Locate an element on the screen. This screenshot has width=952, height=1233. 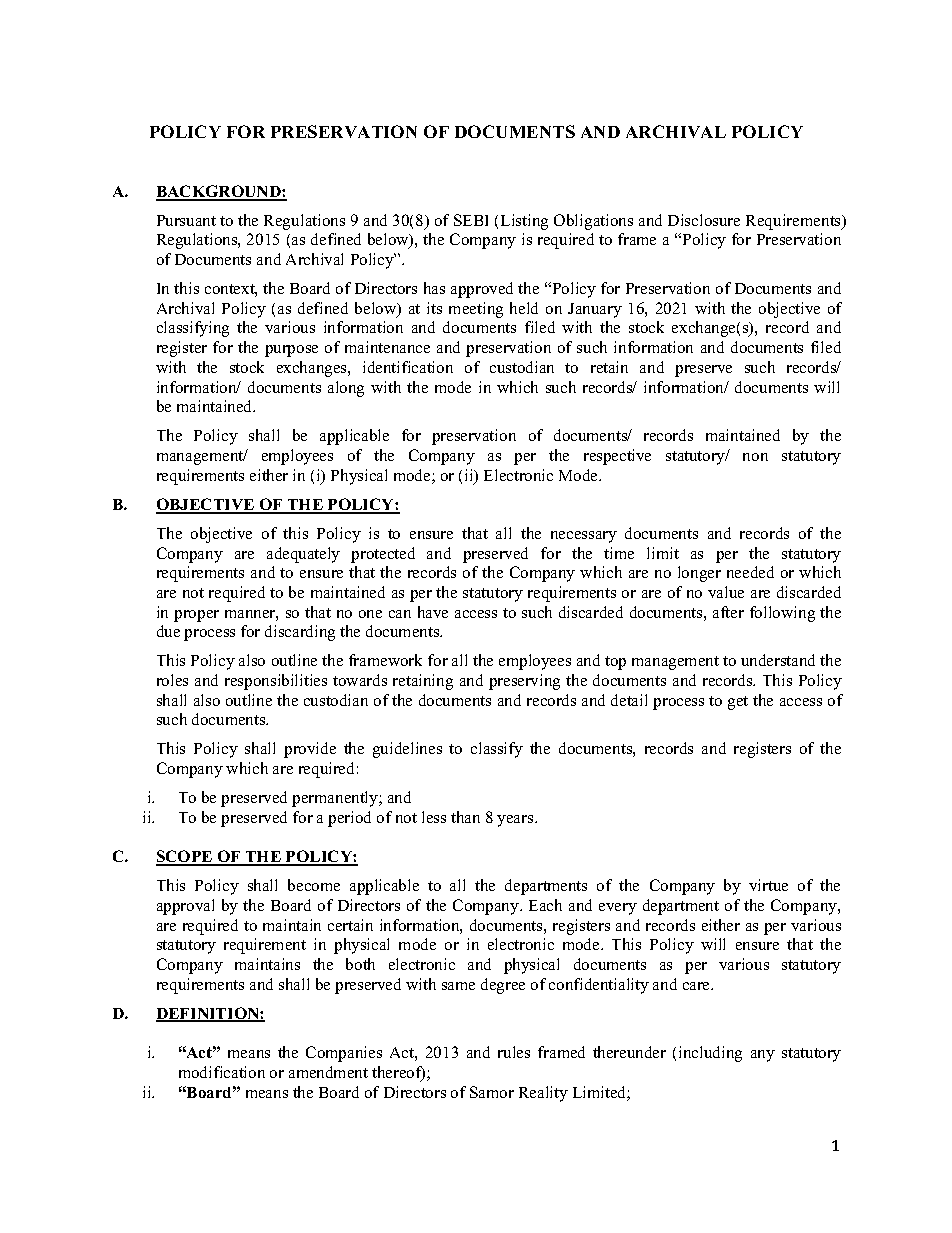
rules is located at coordinates (514, 1052).
